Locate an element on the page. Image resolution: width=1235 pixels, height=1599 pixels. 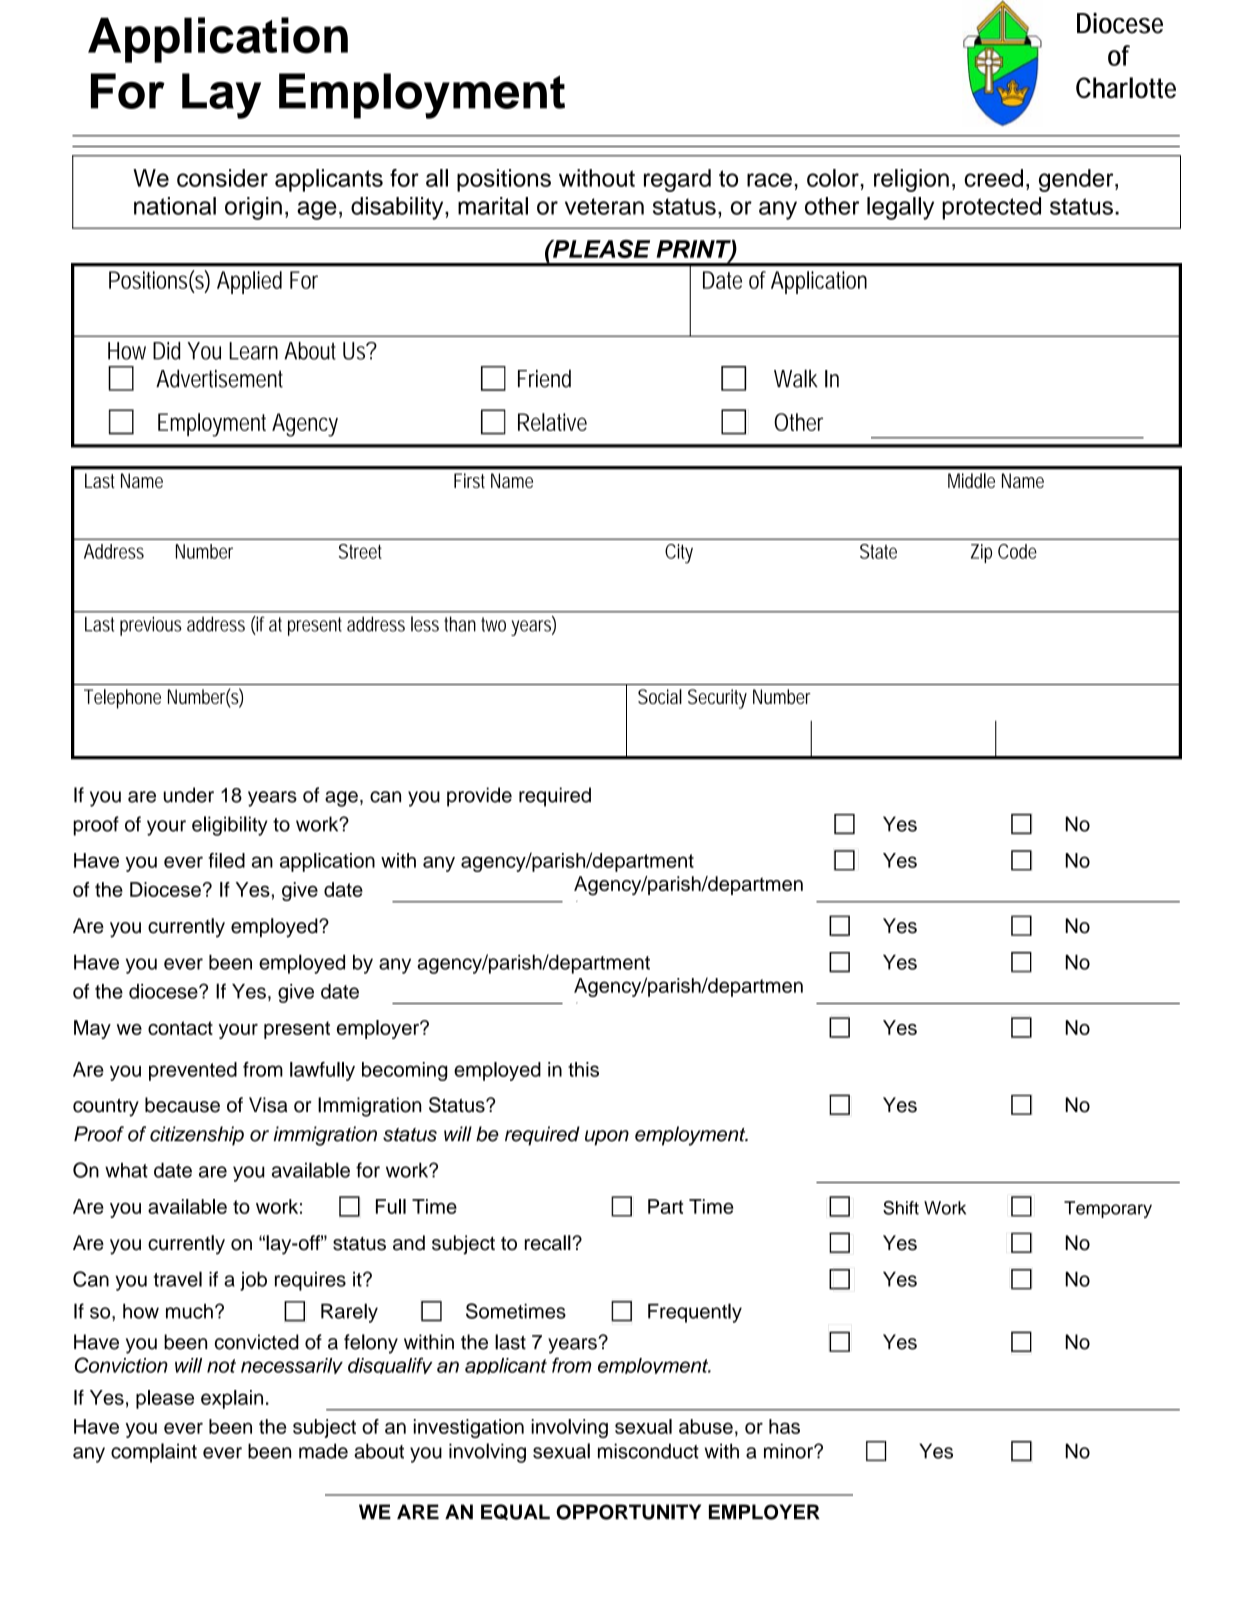
complaint is located at coordinates (154, 1453).
